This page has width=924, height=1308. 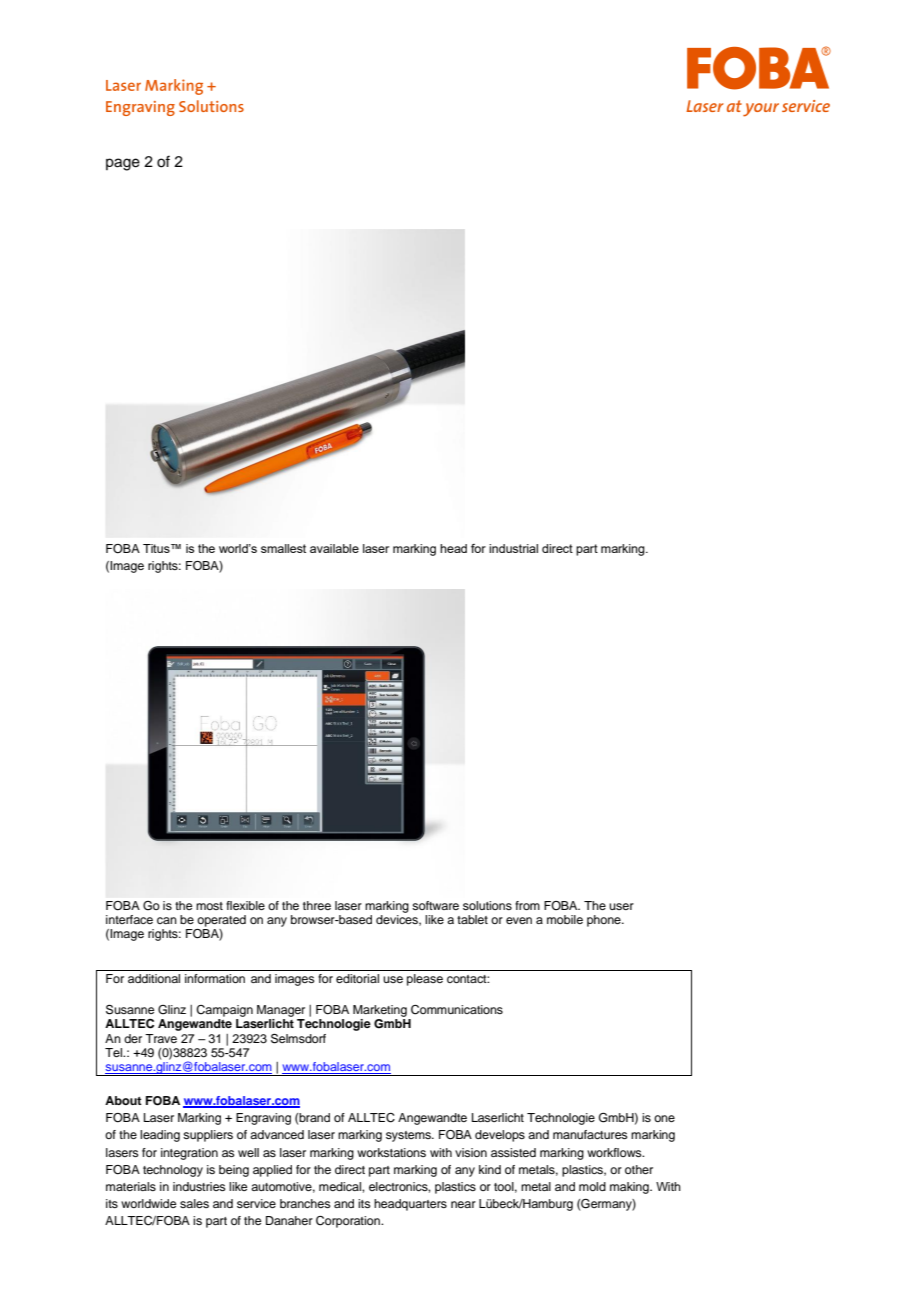 What do you see at coordinates (341, 1186) in the page?
I see `medical` at bounding box center [341, 1186].
